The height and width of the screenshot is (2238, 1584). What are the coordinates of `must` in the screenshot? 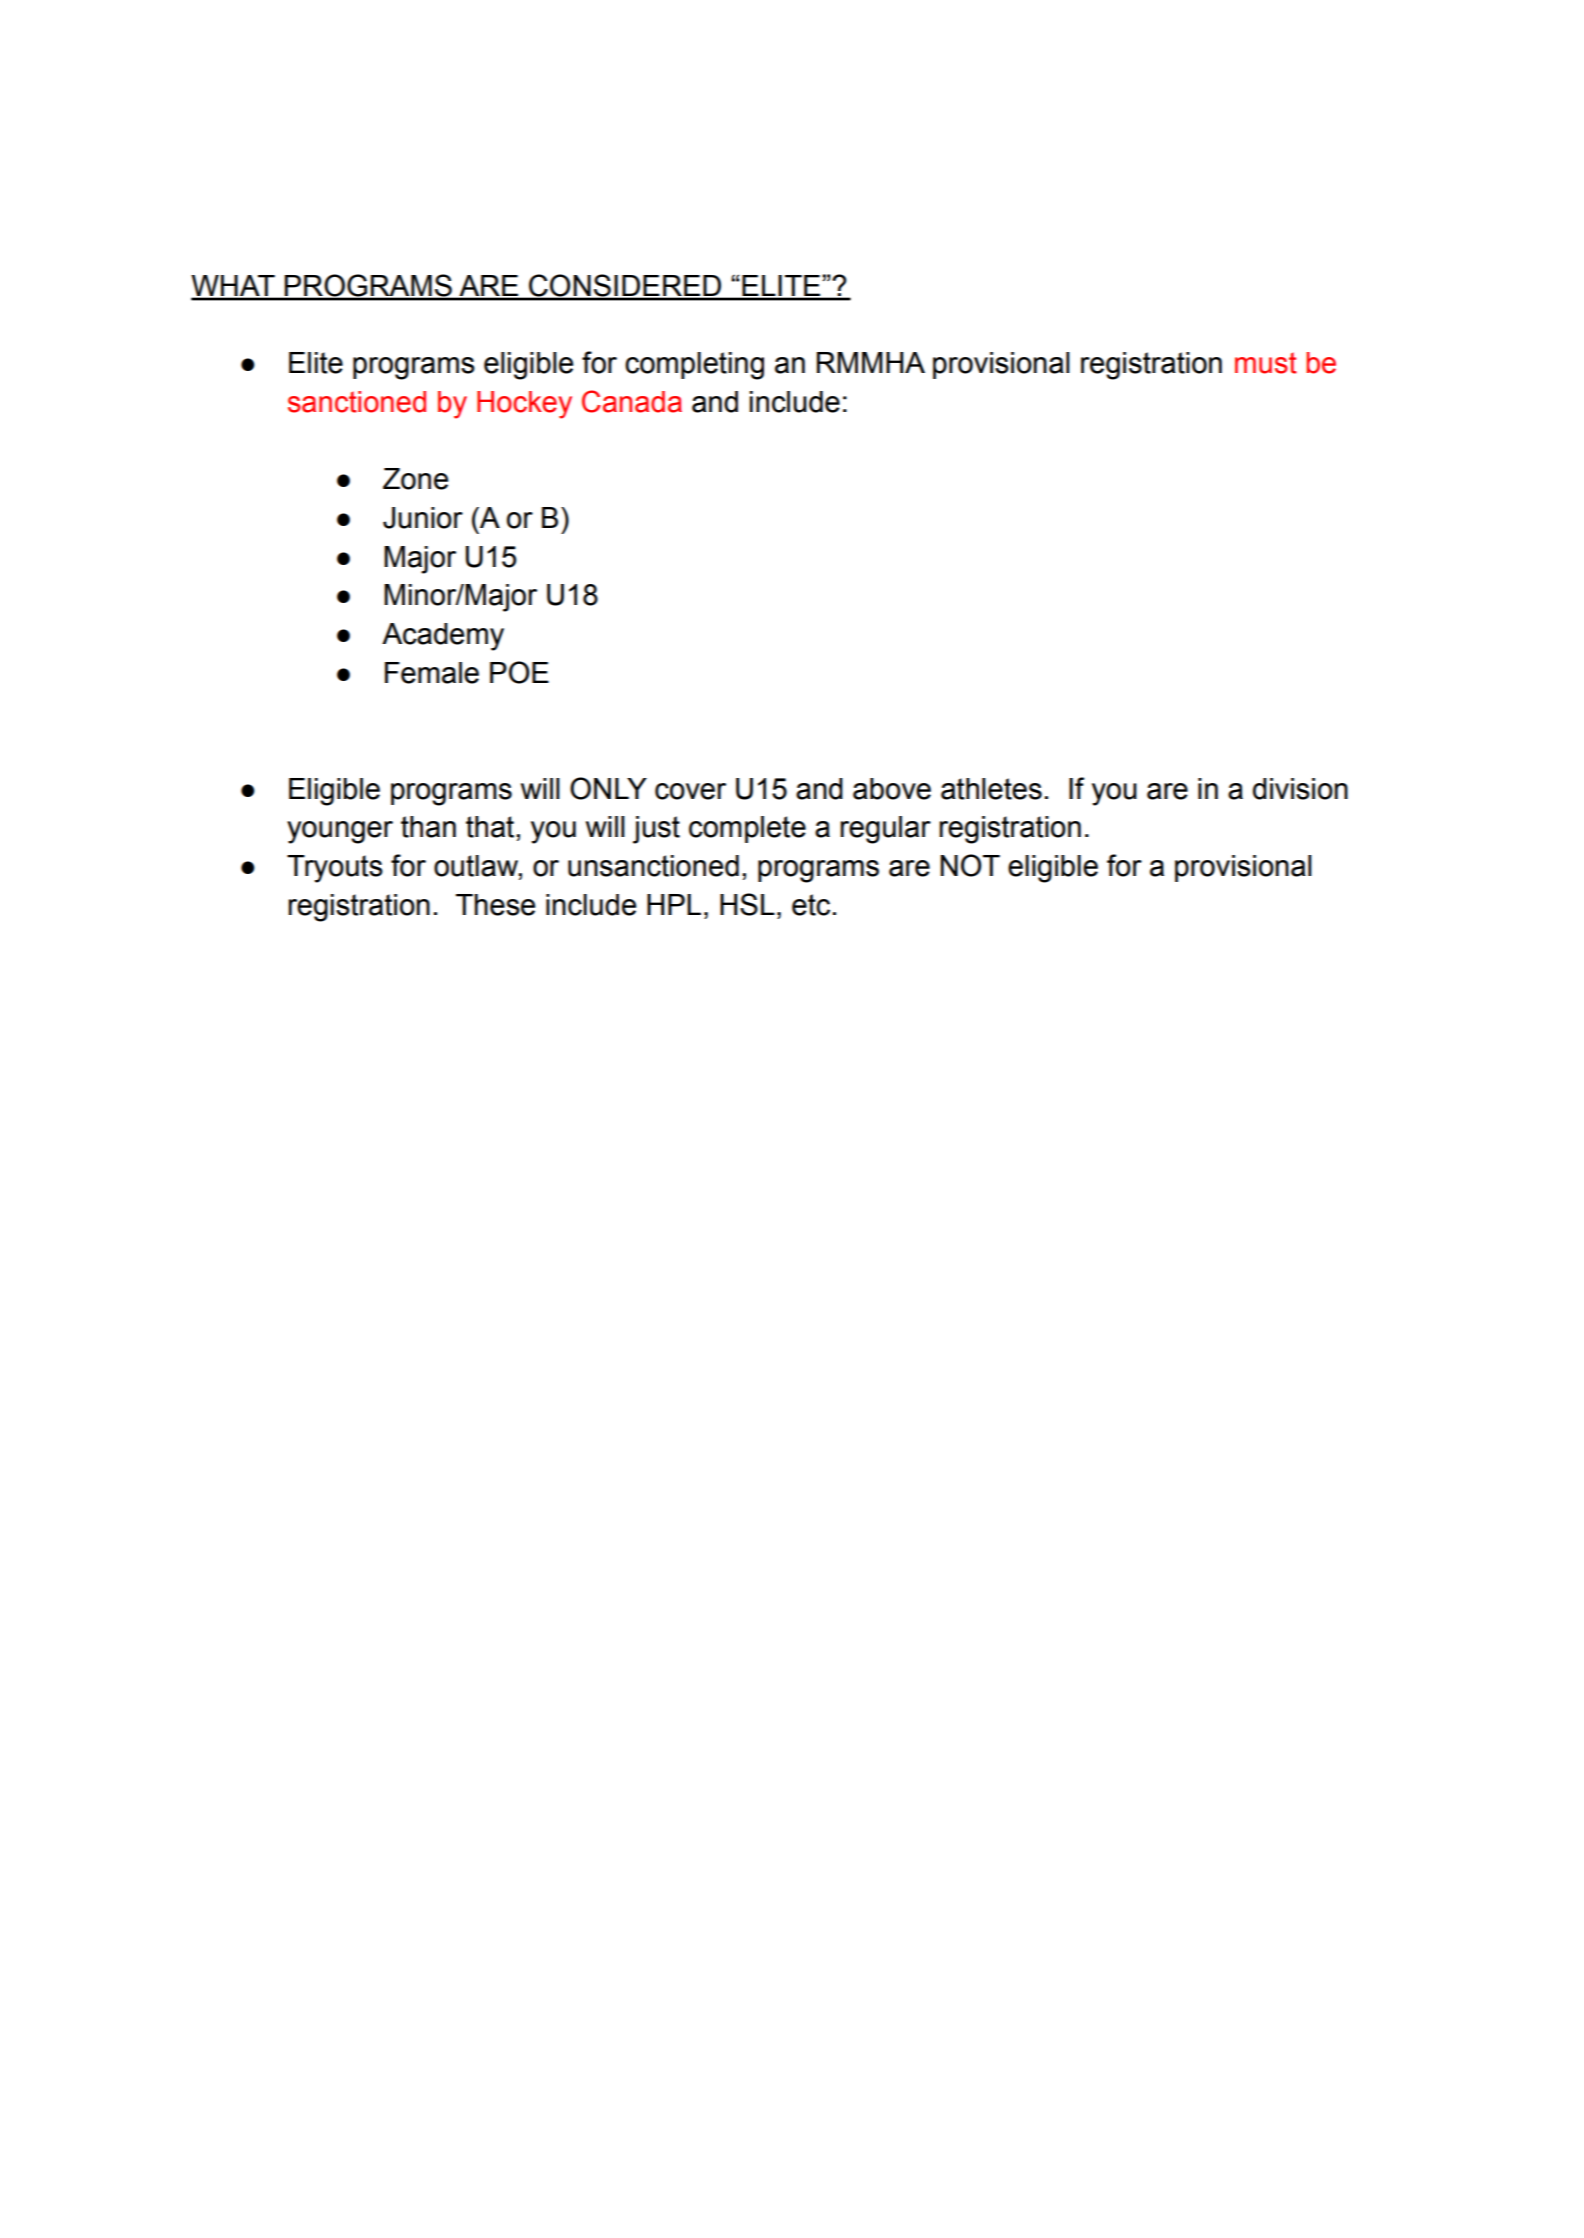 It's located at (1266, 363).
